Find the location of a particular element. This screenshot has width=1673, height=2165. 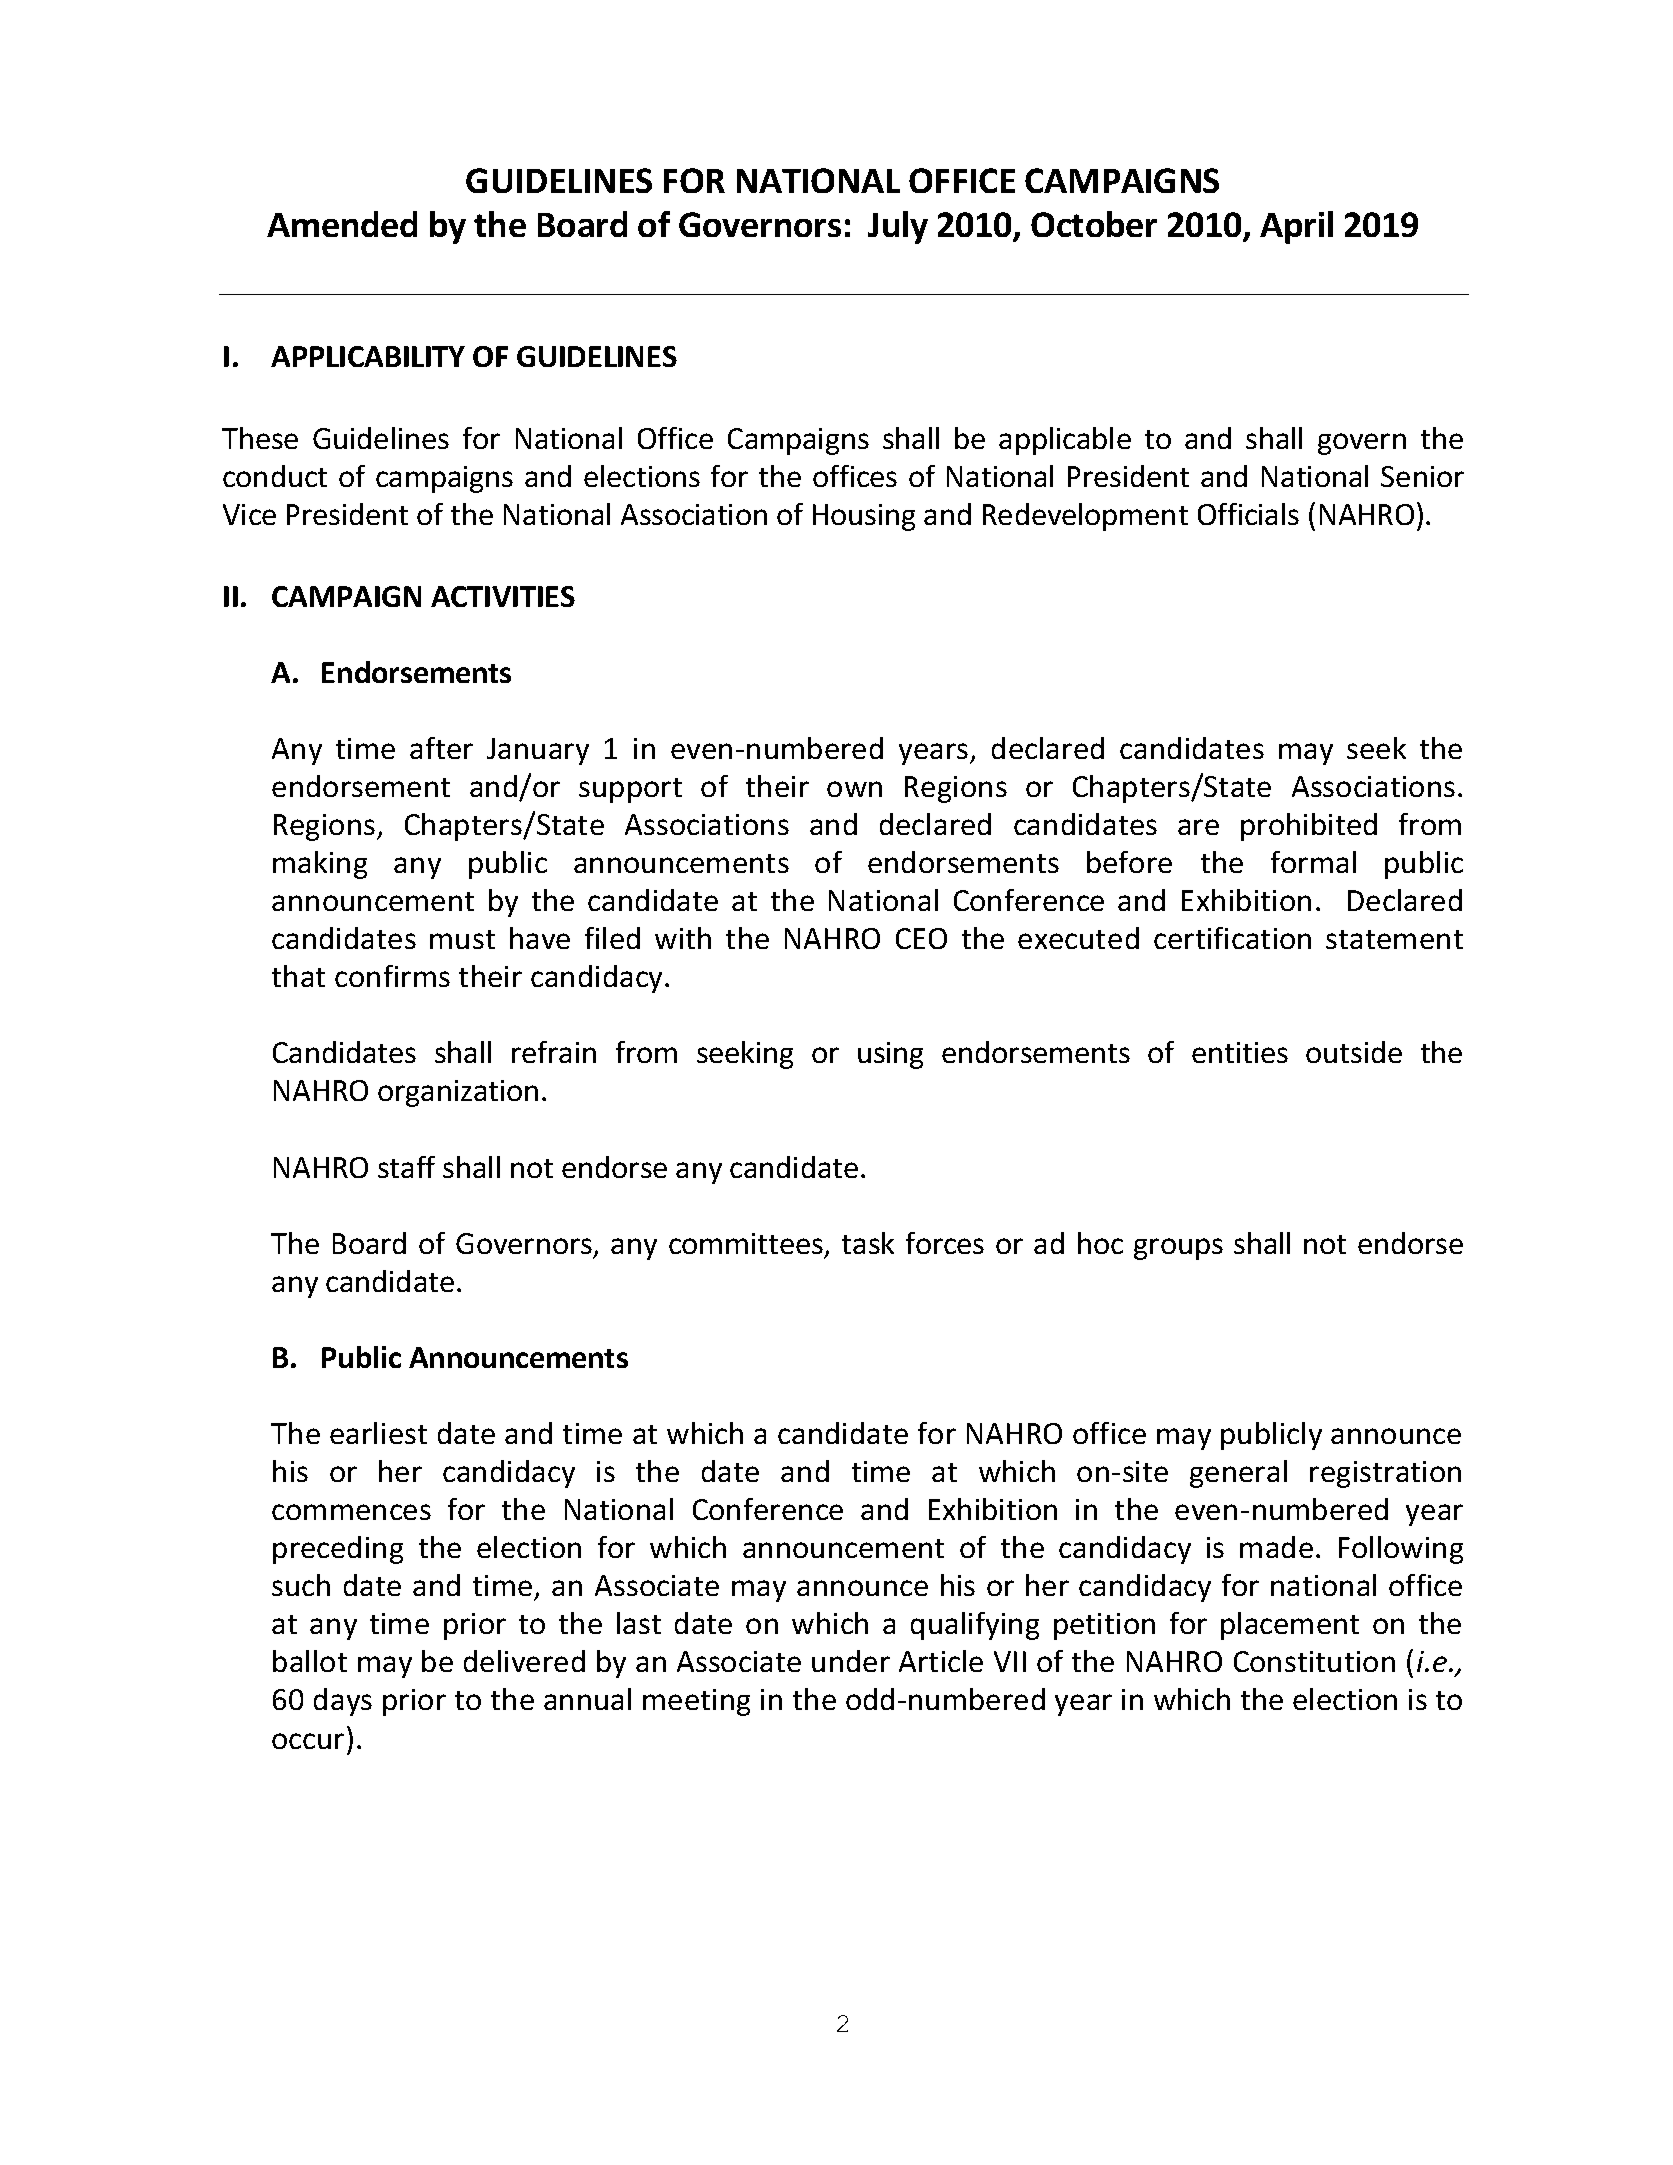

CEO is located at coordinates (921, 938).
